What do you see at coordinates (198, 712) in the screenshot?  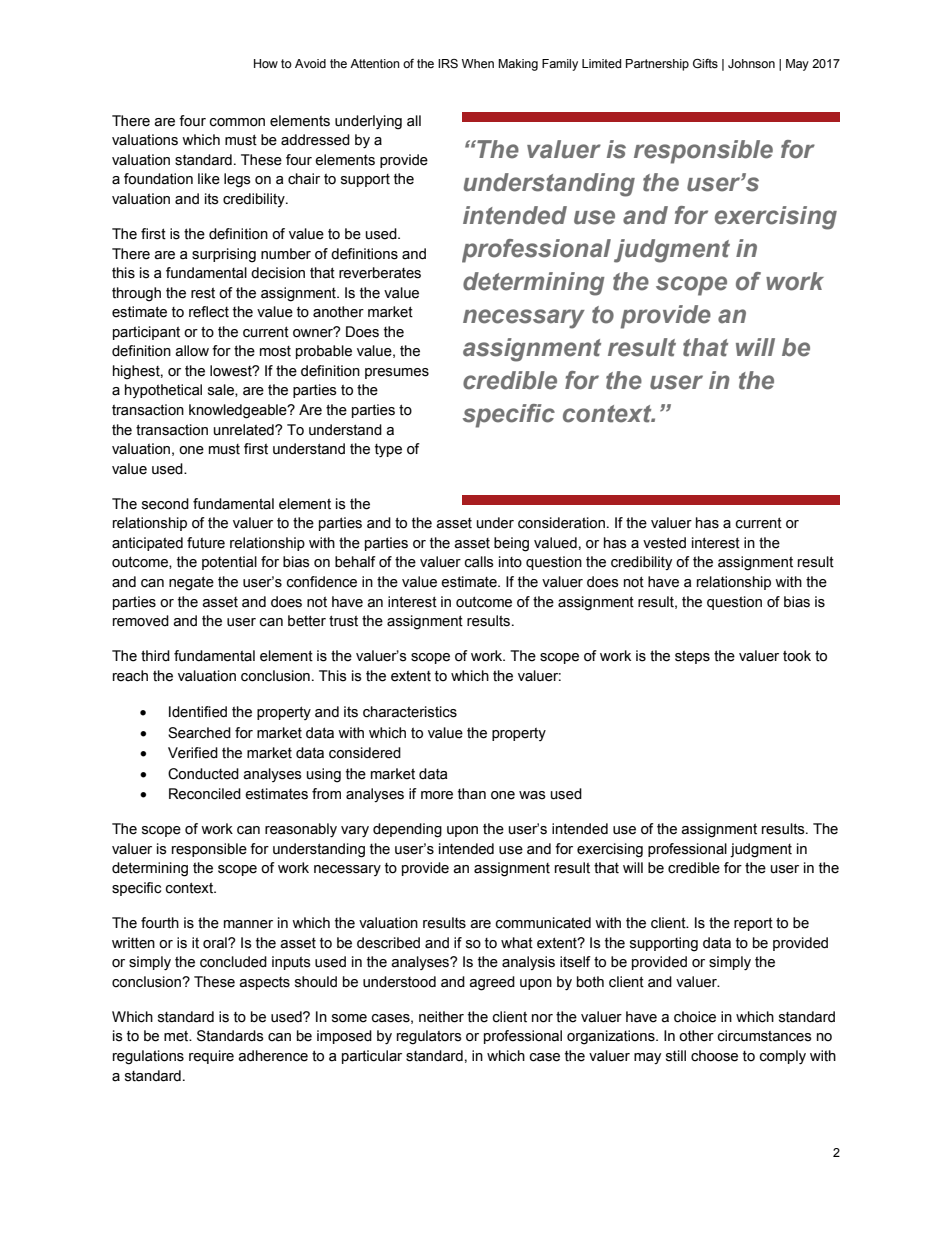 I see `Identified` at bounding box center [198, 712].
